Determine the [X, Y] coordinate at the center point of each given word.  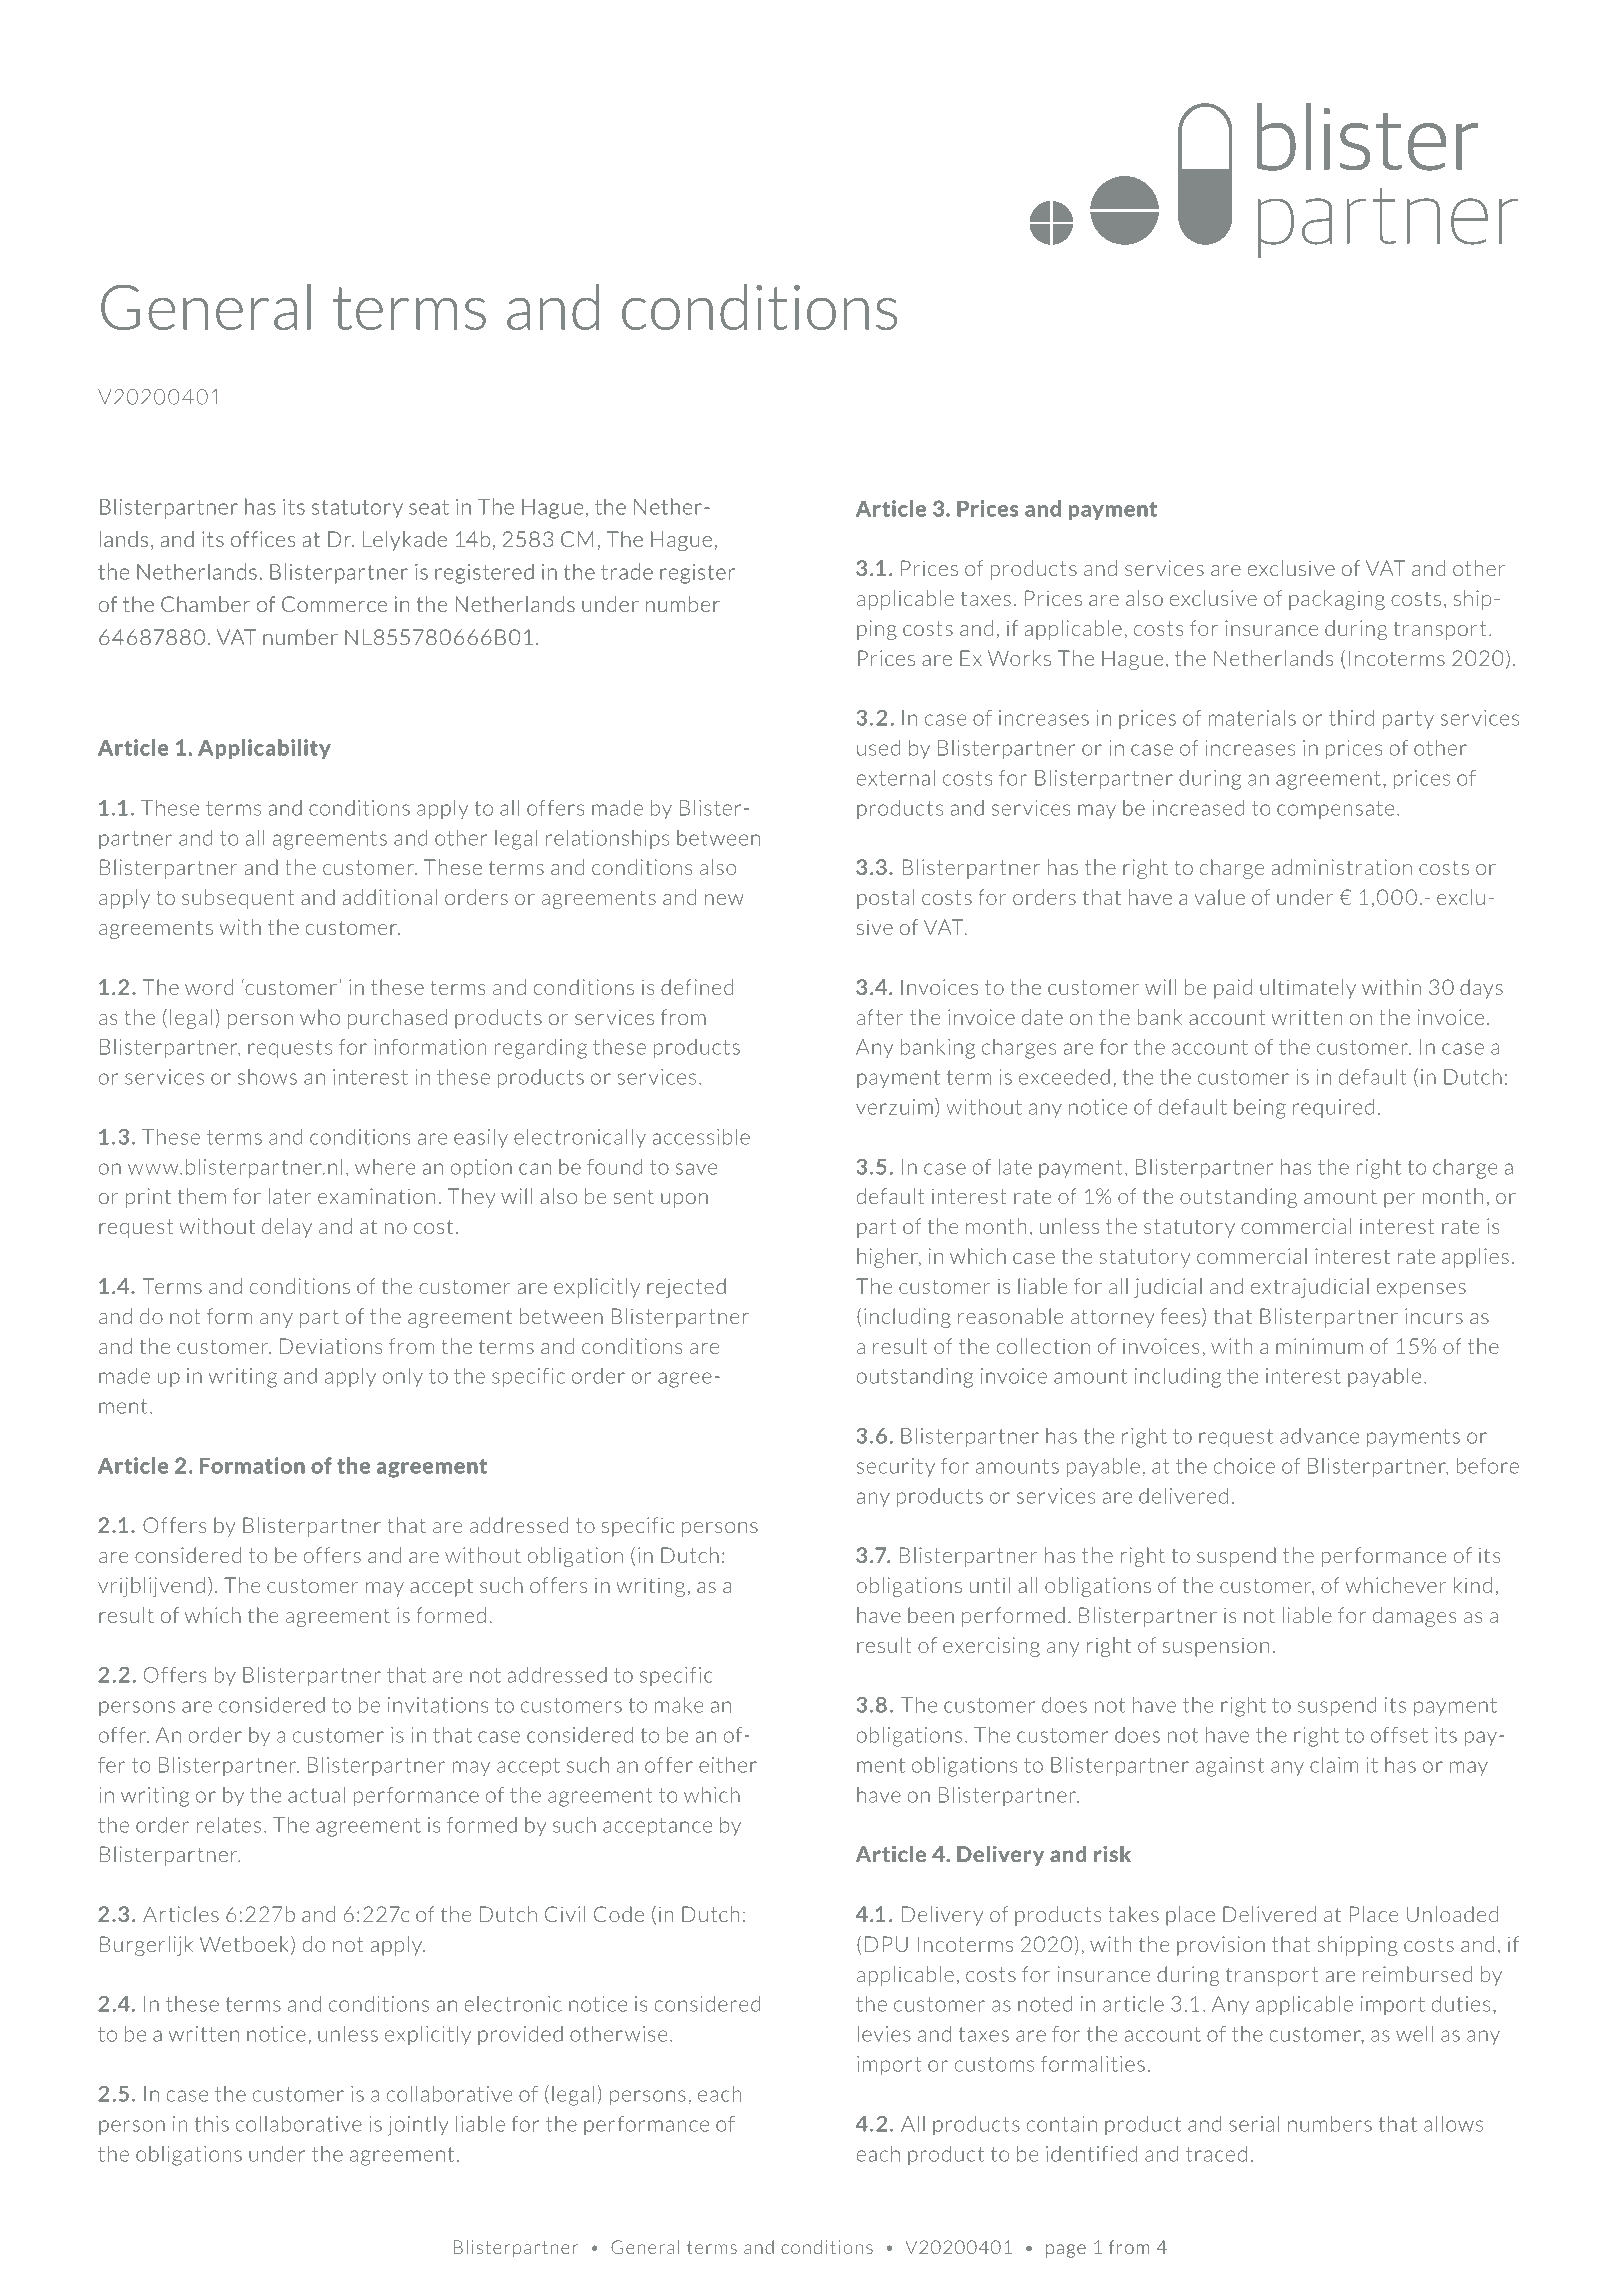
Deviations [331, 1346]
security [896, 1467]
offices [263, 539]
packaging [1337, 600]
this [212, 2124]
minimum [1319, 1346]
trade [627, 571]
